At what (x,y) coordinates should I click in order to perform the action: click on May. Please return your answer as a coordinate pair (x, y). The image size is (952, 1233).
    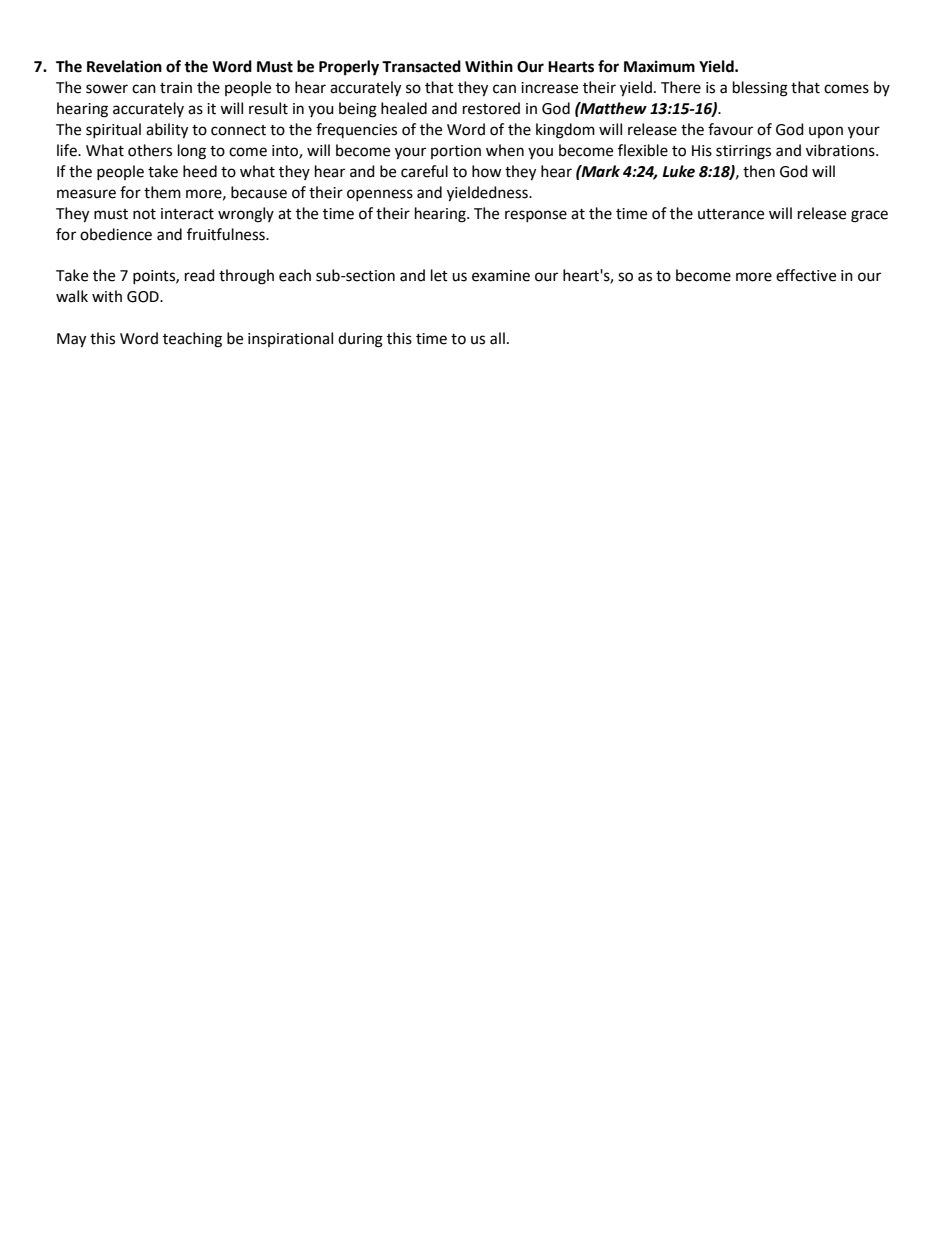
    Looking at the image, I should click on (71, 340).
